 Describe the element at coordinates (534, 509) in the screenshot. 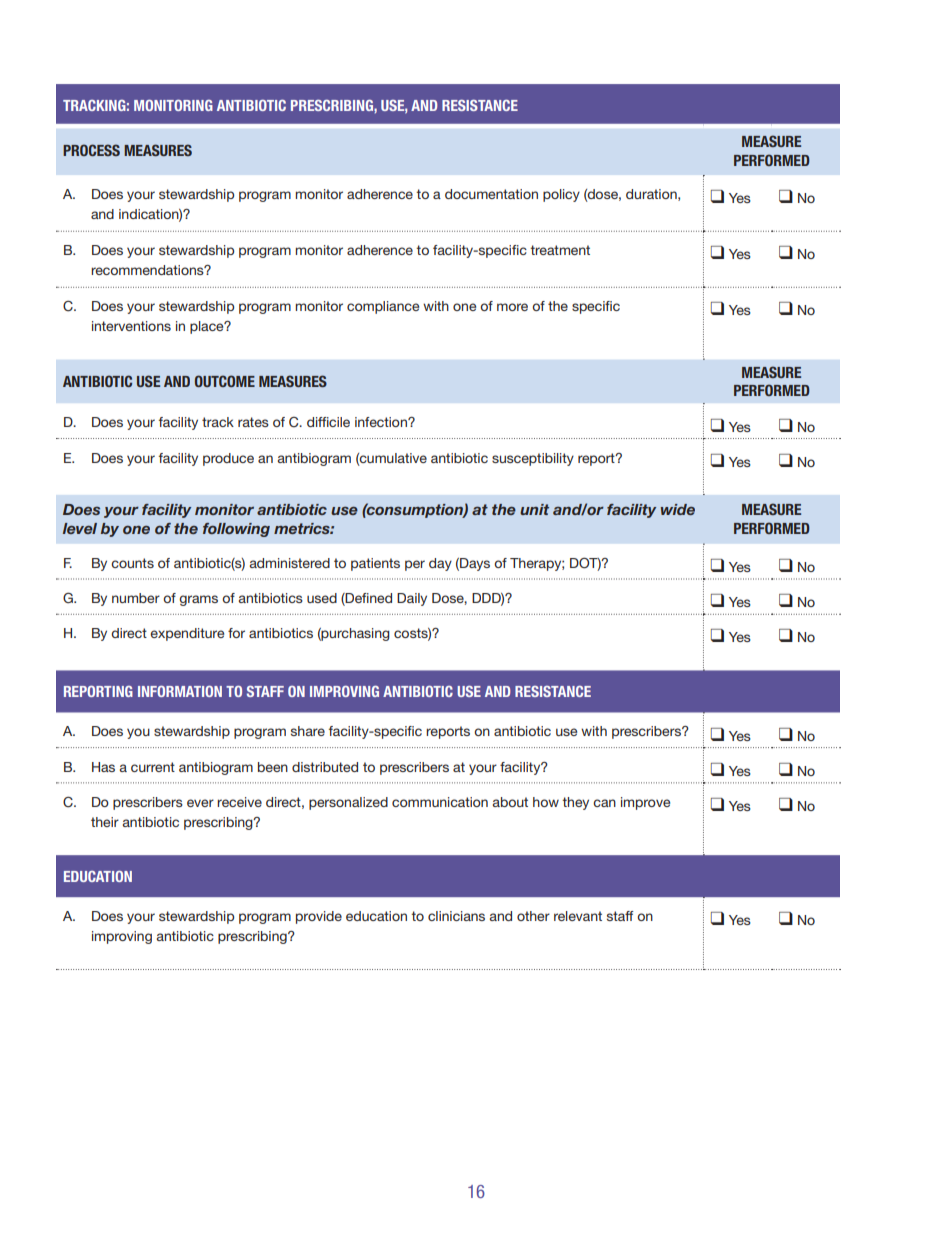

I see `unit` at that location.
